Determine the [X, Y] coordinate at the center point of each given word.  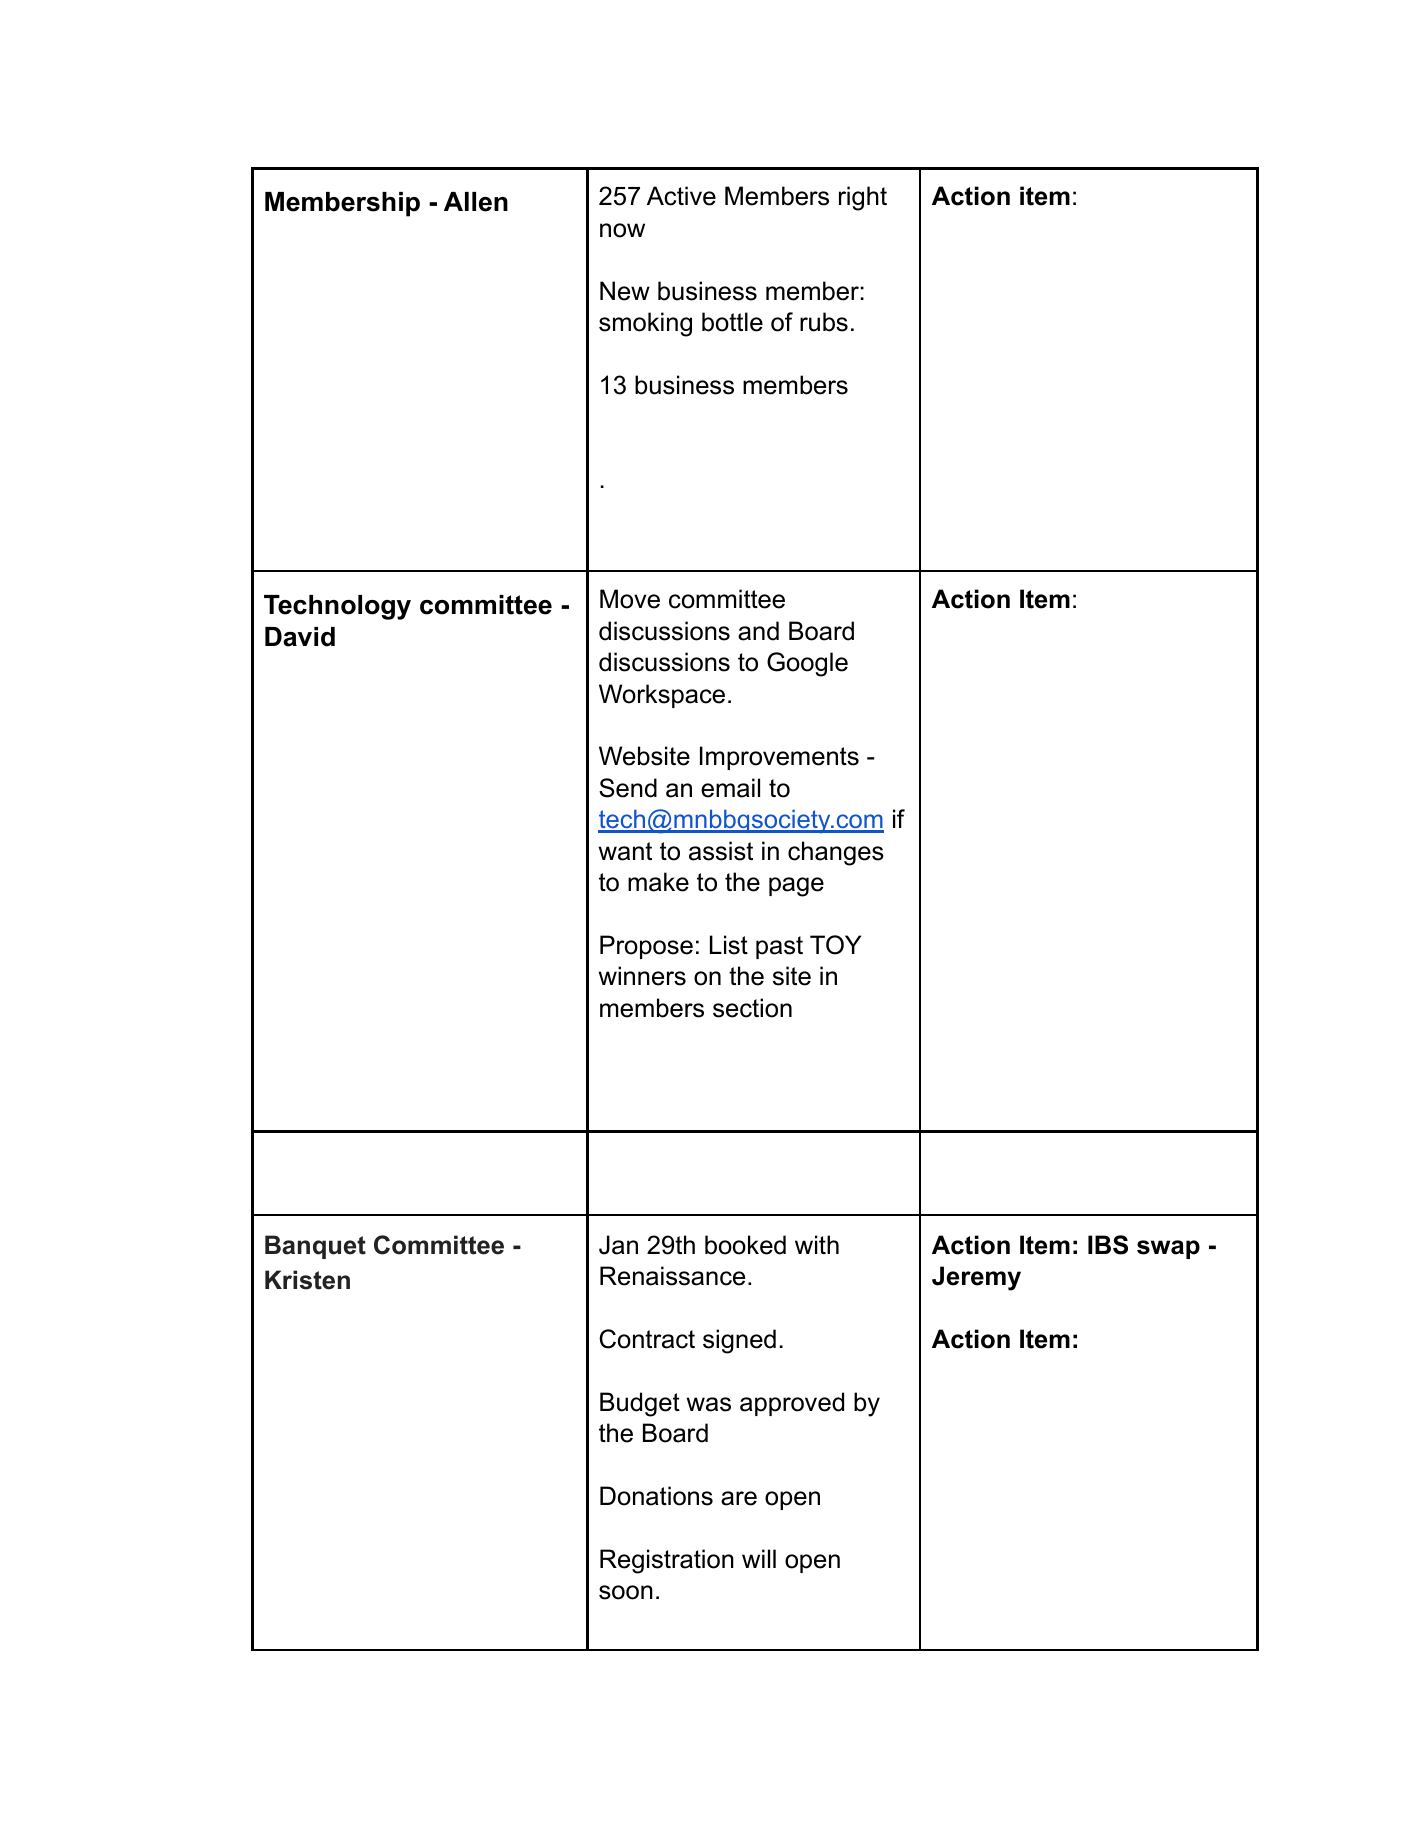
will [759, 1558]
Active [681, 196]
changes [836, 853]
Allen [476, 202]
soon [626, 1592]
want [625, 851]
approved [792, 1404]
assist [721, 851]
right [863, 198]
